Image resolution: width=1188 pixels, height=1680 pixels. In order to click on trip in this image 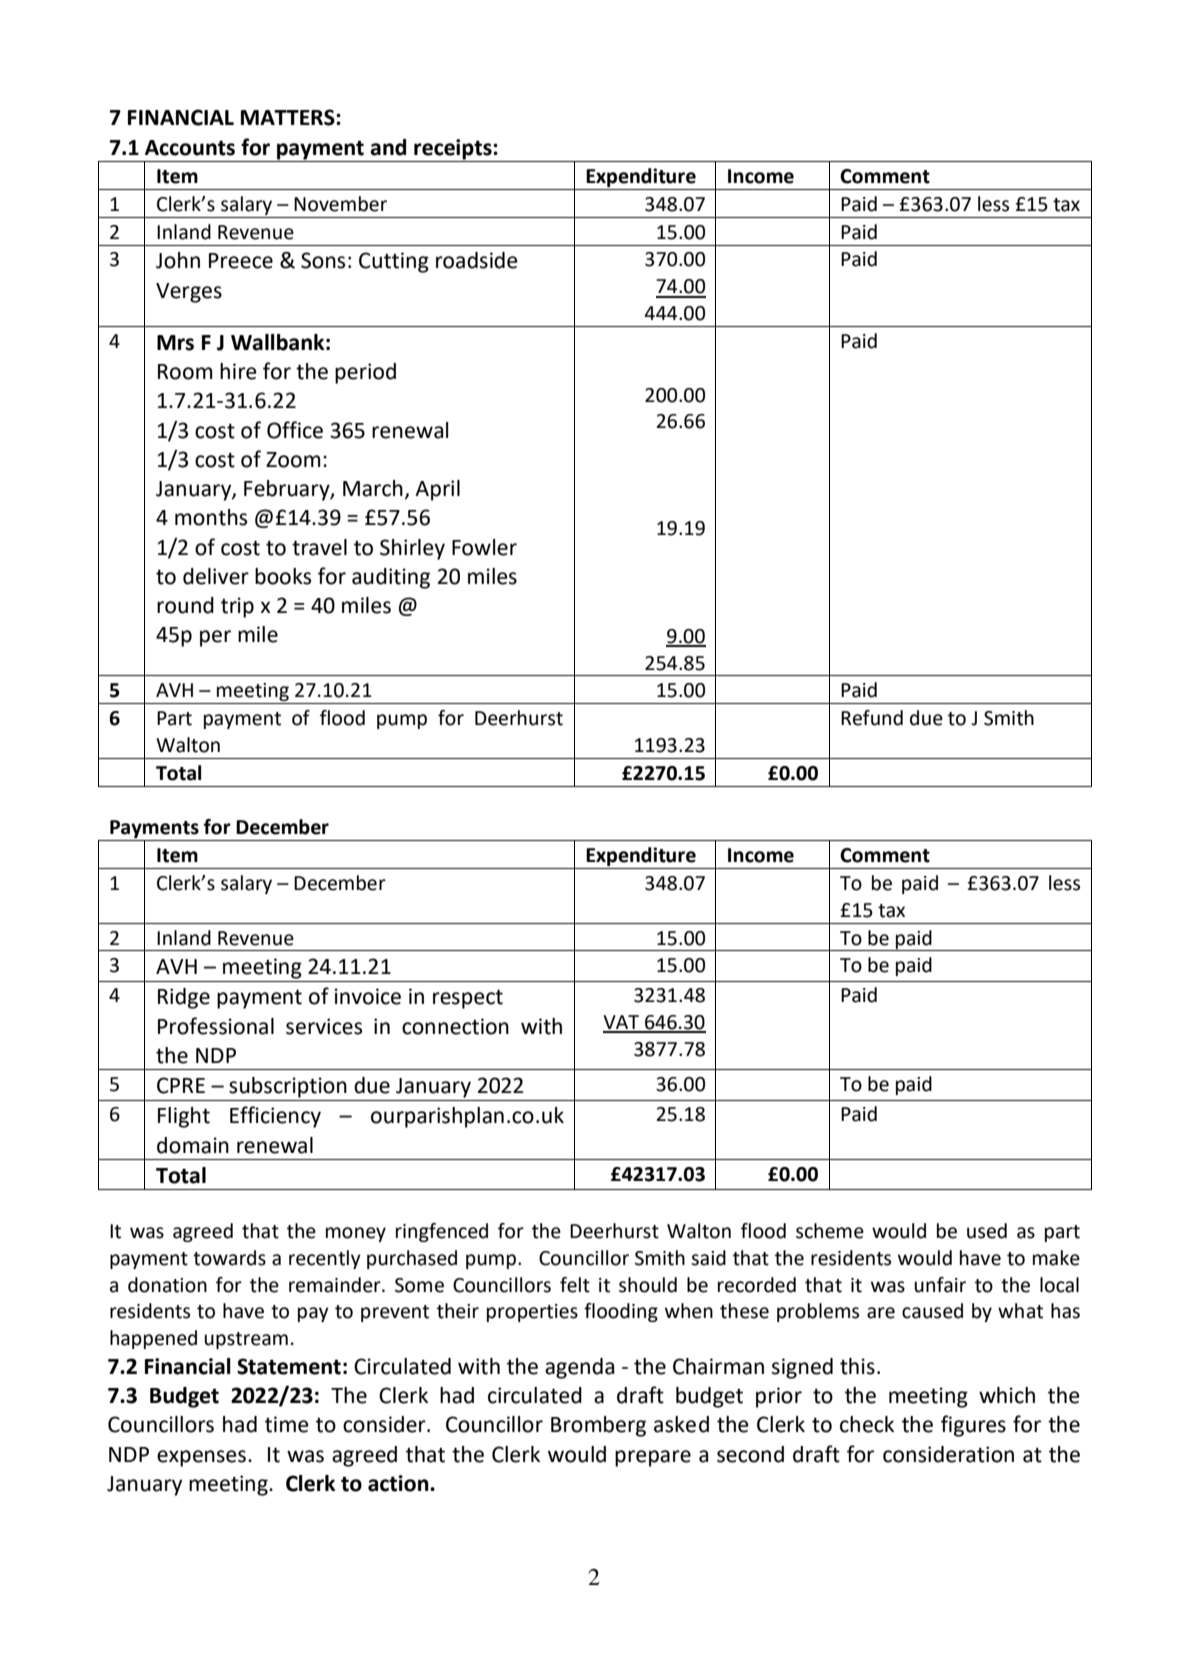, I will do `click(237, 607)`.
